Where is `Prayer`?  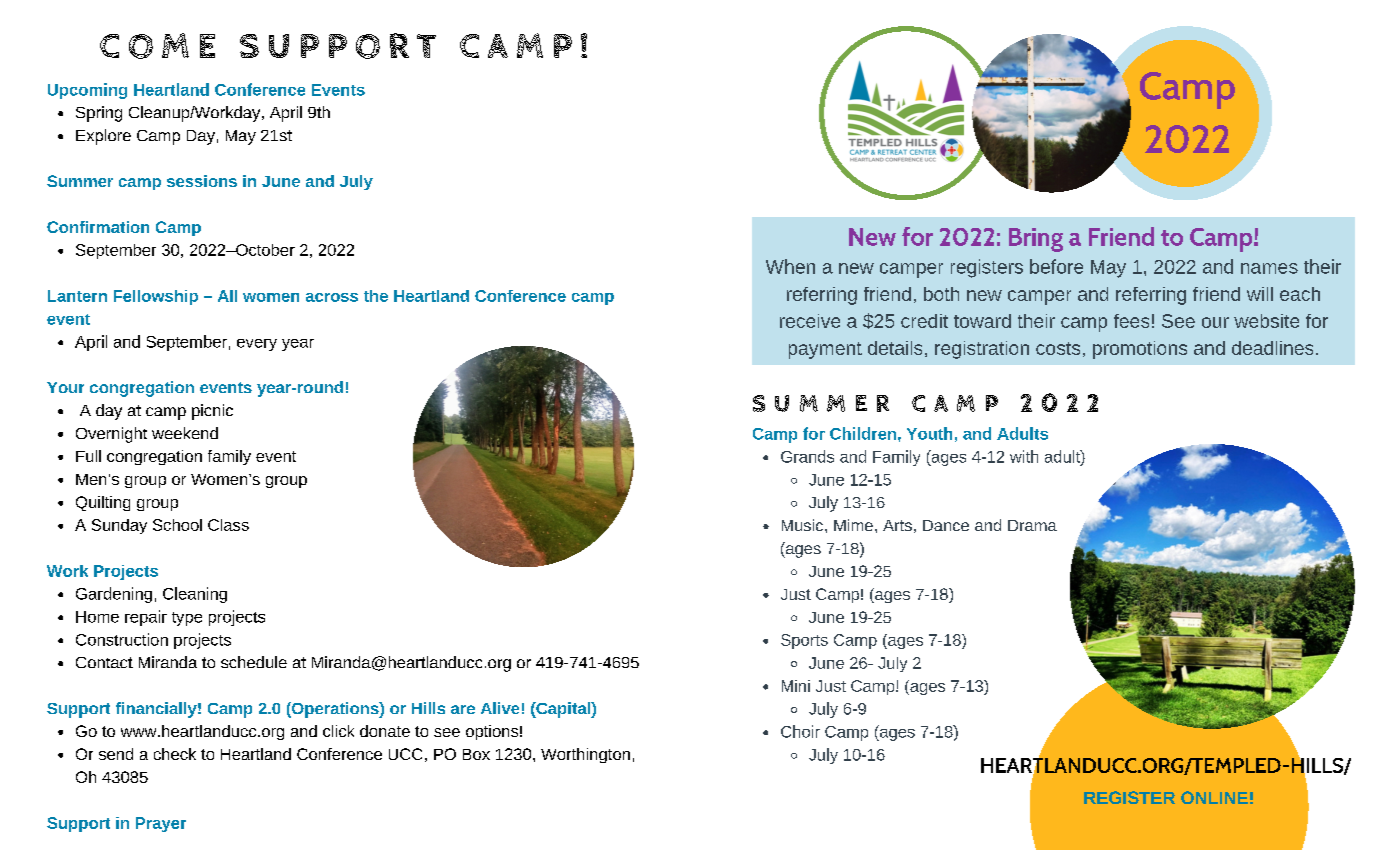
Prayer is located at coordinates (161, 824).
